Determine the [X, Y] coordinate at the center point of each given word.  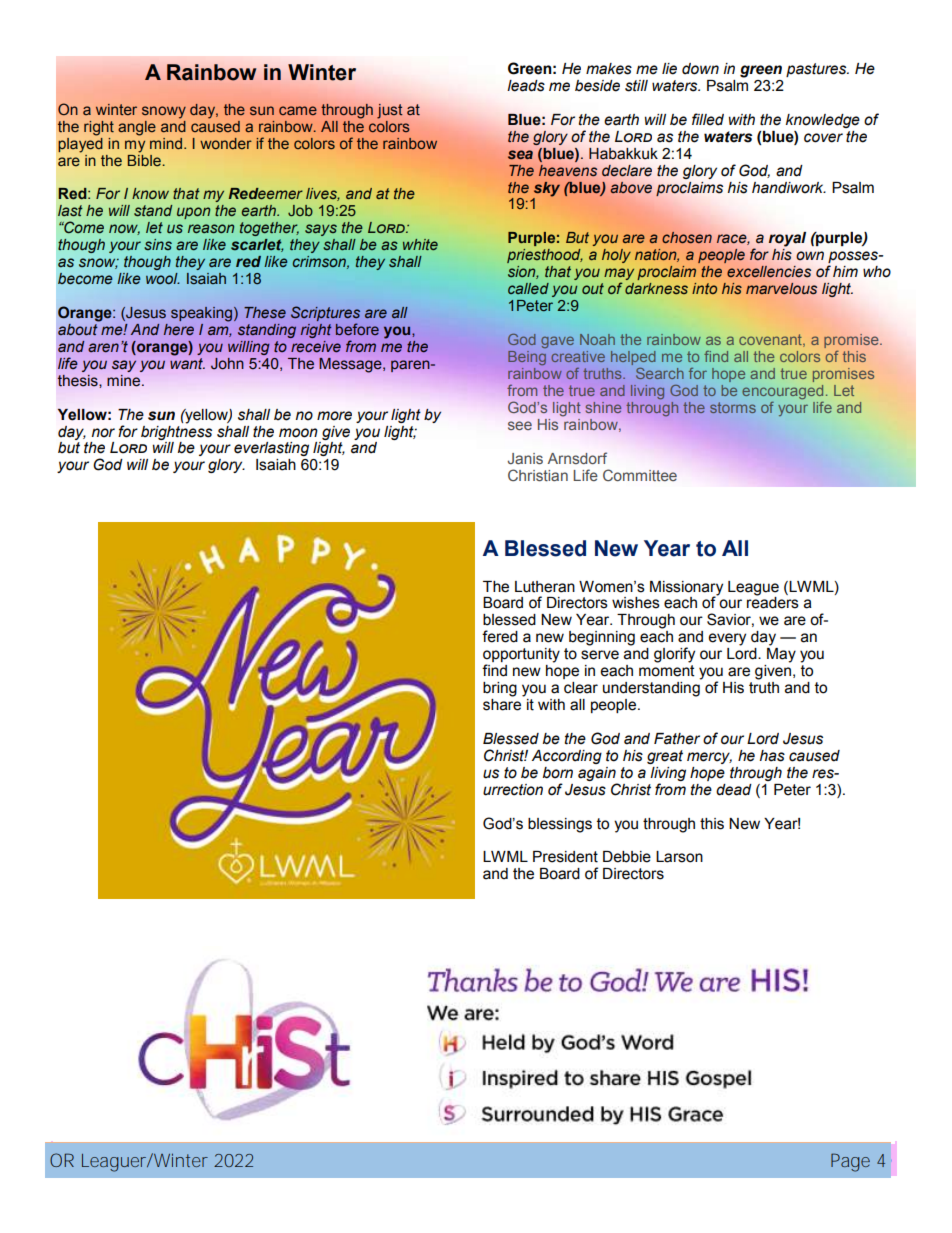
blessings [560, 825]
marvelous [781, 289]
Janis [525, 458]
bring [500, 689]
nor [103, 433]
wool [163, 278]
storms [733, 407]
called [528, 288]
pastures [817, 70]
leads [526, 86]
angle [137, 128]
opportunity [521, 656]
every [727, 639]
